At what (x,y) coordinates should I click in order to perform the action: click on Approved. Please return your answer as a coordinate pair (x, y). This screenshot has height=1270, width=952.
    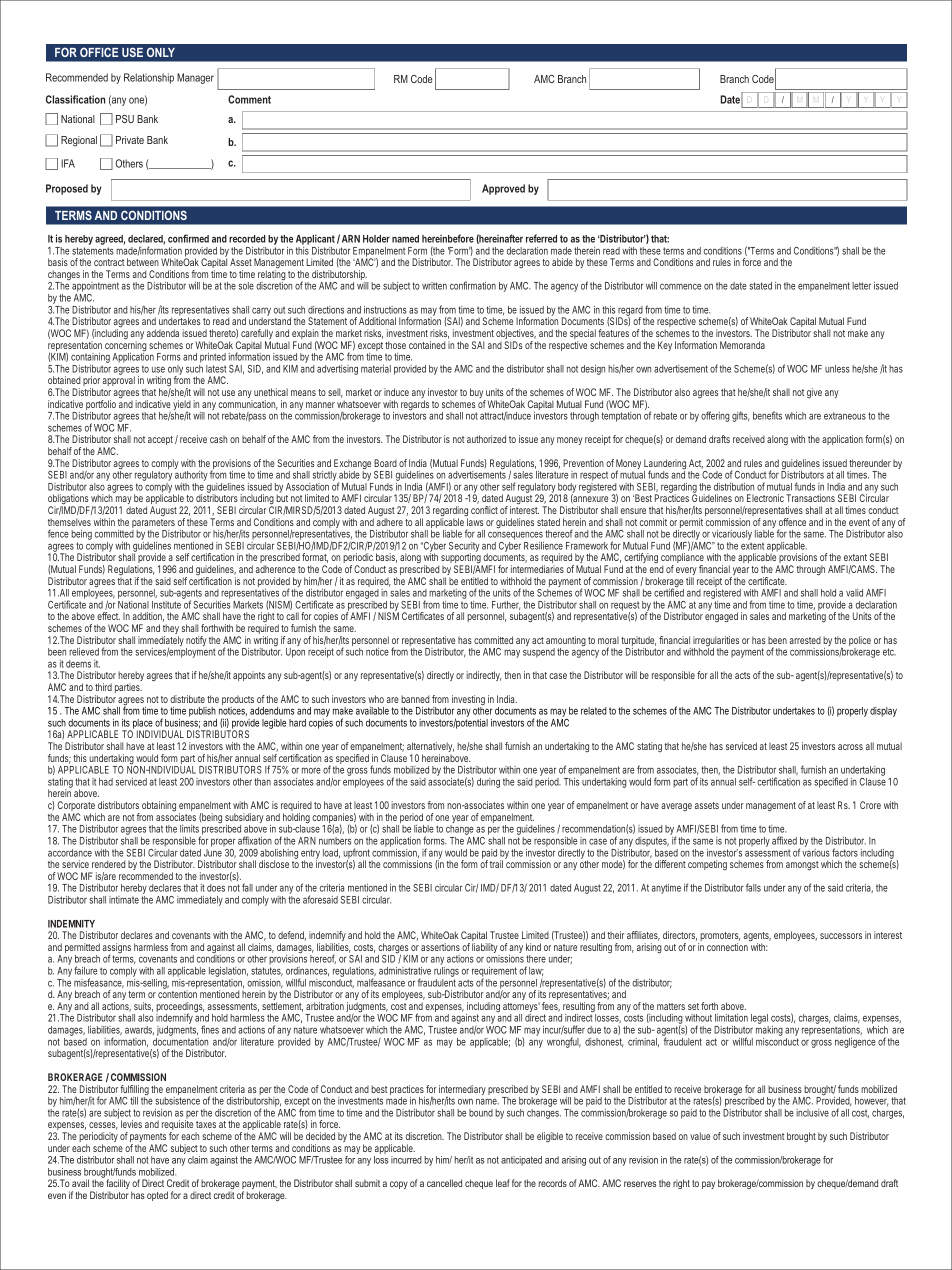
    Looking at the image, I should click on (503, 189).
